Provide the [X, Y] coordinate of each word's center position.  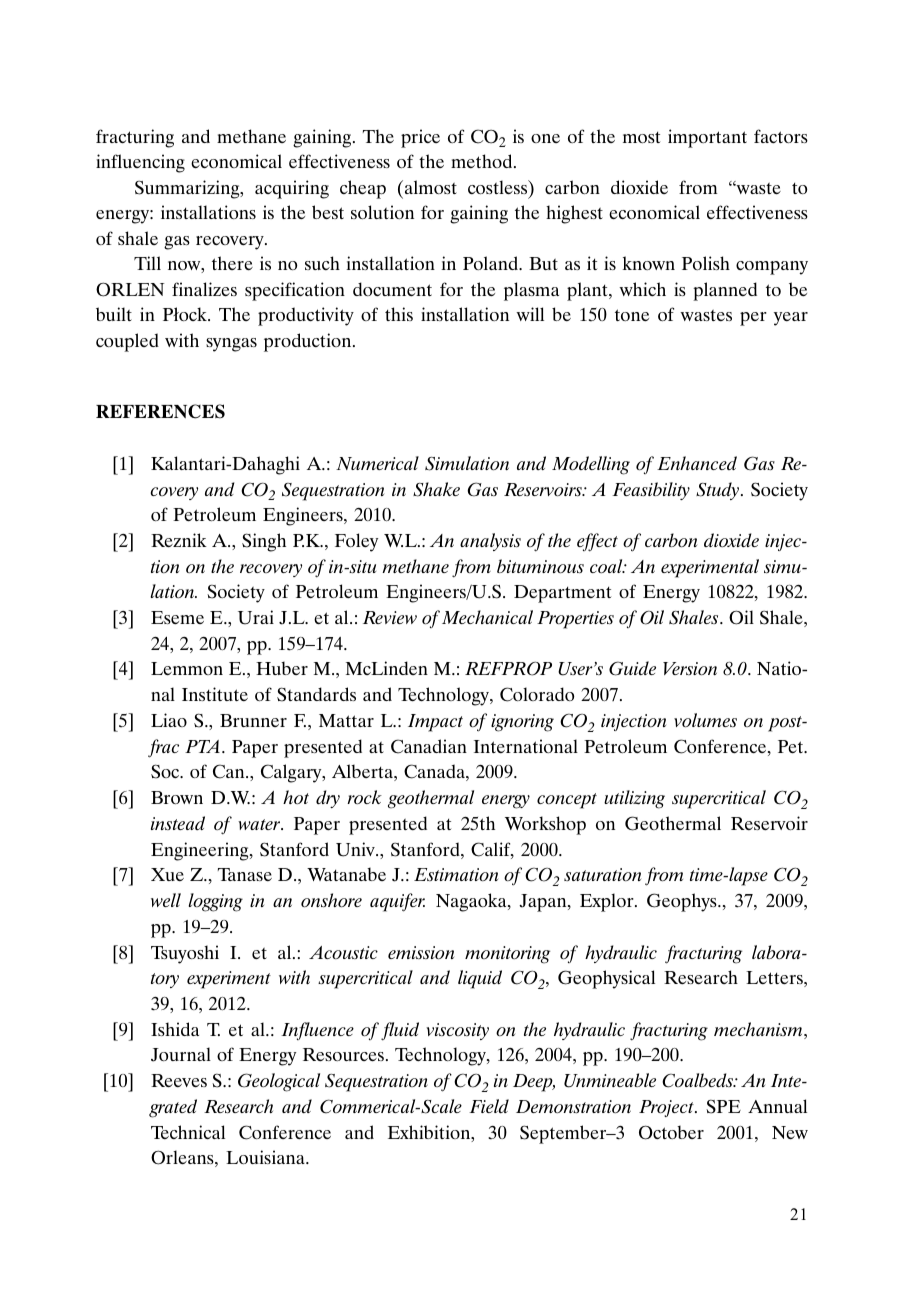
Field [489, 1106]
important [707, 138]
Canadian [429, 746]
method [483, 161]
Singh [264, 542]
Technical [188, 1132]
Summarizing [188, 189]
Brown [177, 797]
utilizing [634, 799]
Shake [436, 489]
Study [719, 491]
